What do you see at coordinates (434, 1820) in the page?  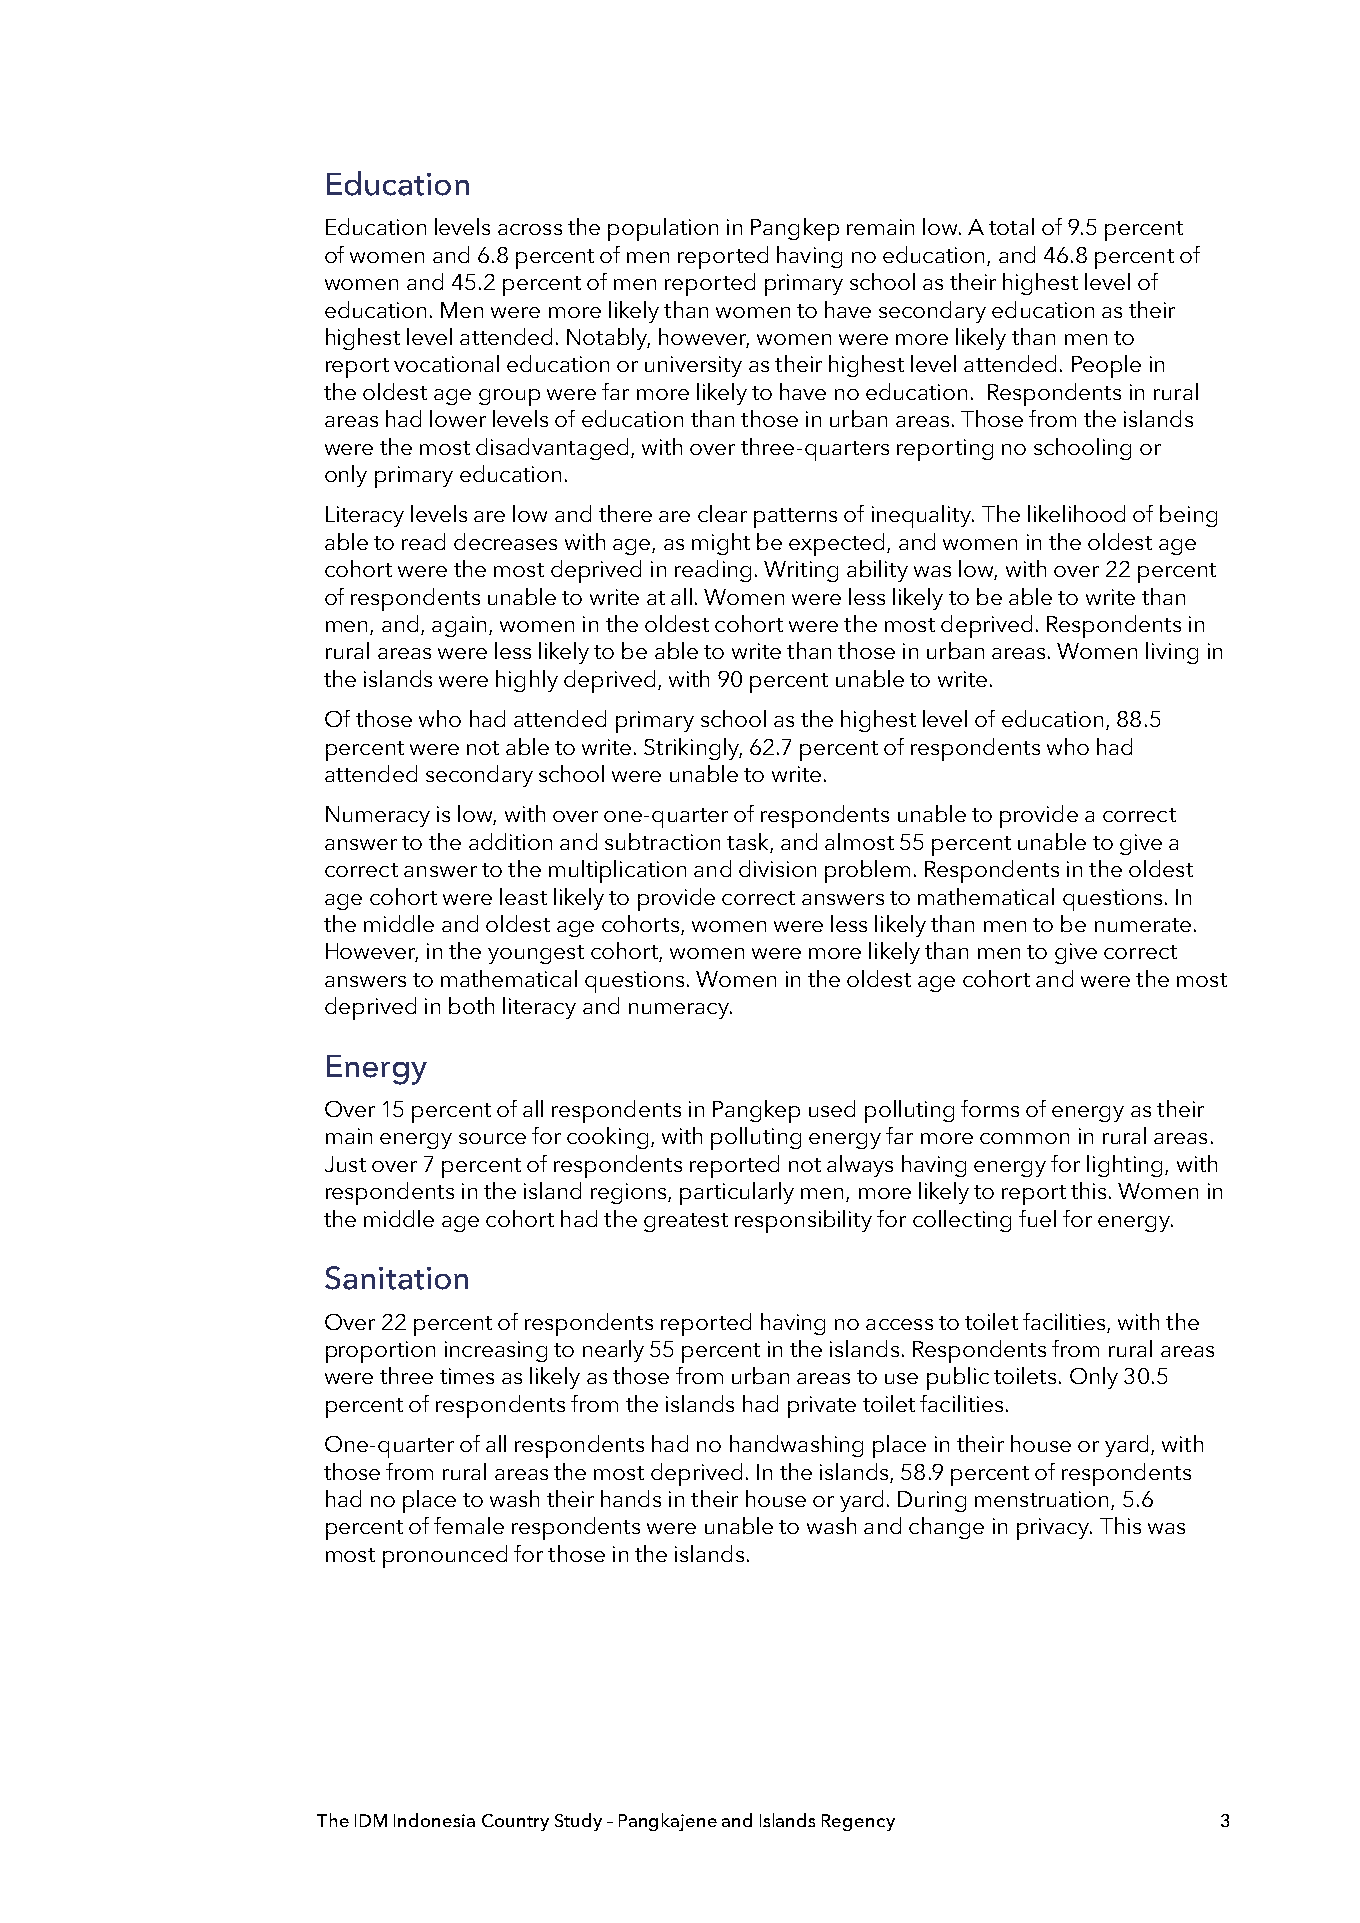 I see `Indonesia` at bounding box center [434, 1820].
